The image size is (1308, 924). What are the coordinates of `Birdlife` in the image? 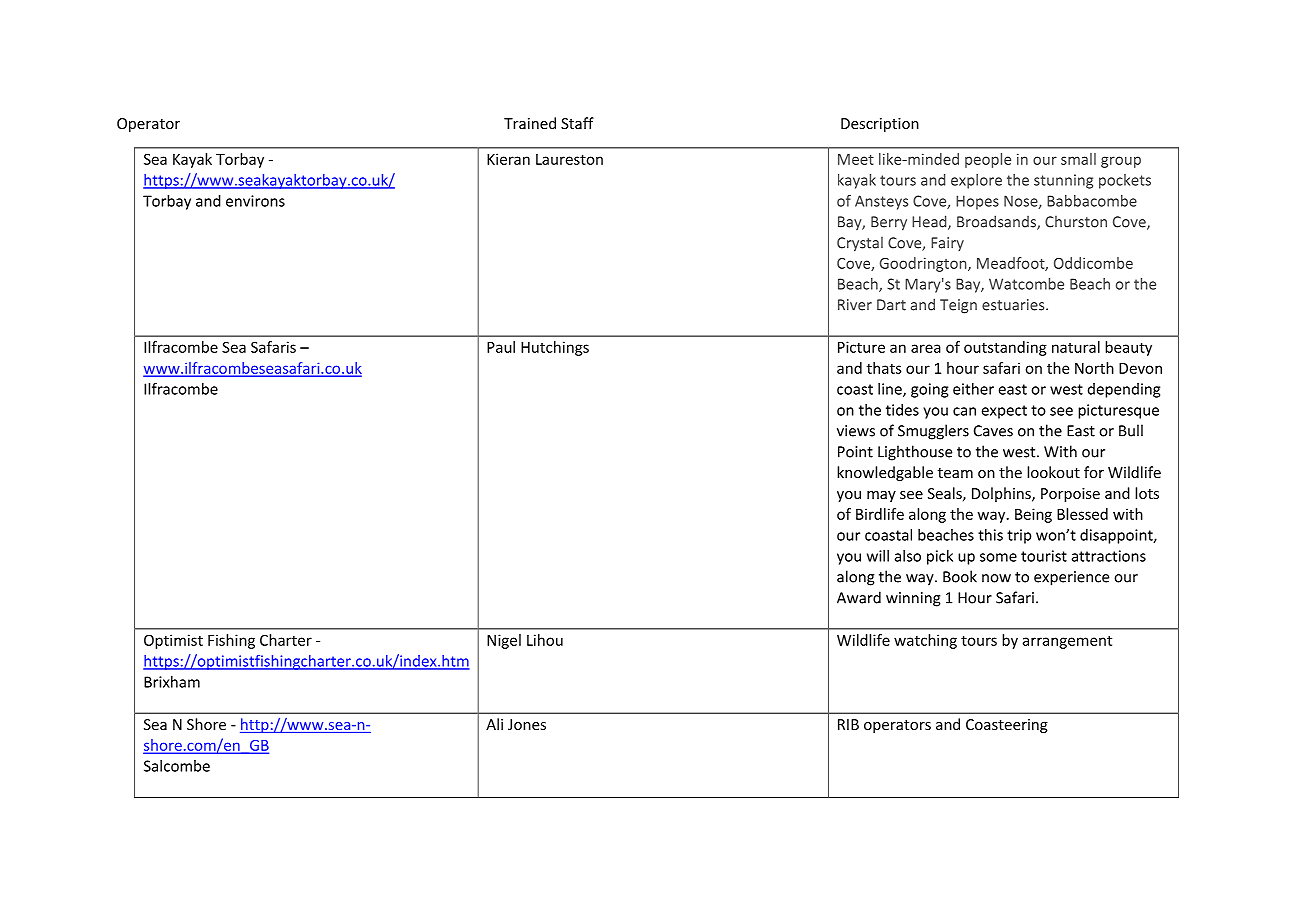 It's located at (880, 514).
